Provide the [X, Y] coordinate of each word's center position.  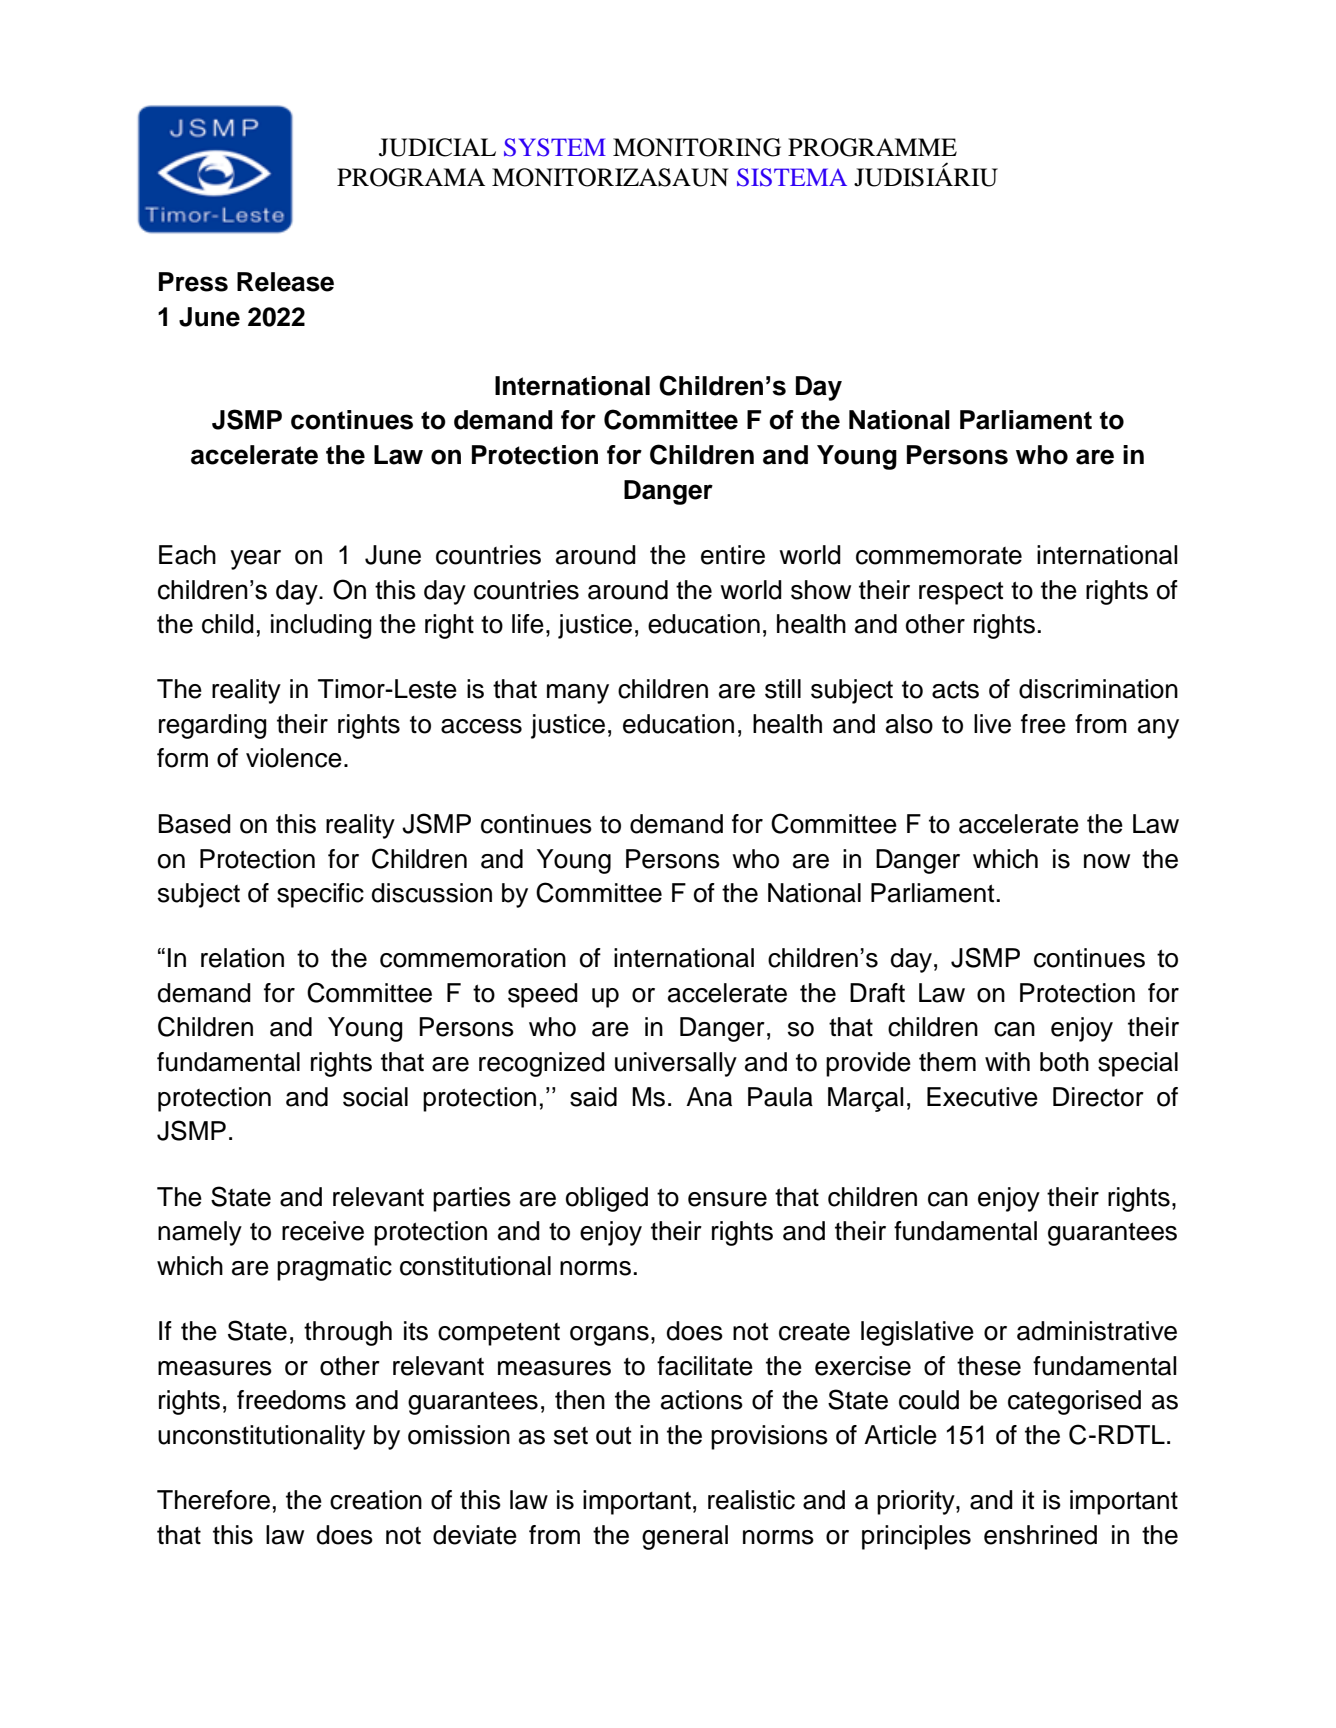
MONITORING [697, 147]
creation [376, 1500]
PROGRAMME [872, 147]
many [578, 694]
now [1107, 861]
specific [320, 895]
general [685, 1537]
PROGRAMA [411, 177]
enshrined [1040, 1535]
